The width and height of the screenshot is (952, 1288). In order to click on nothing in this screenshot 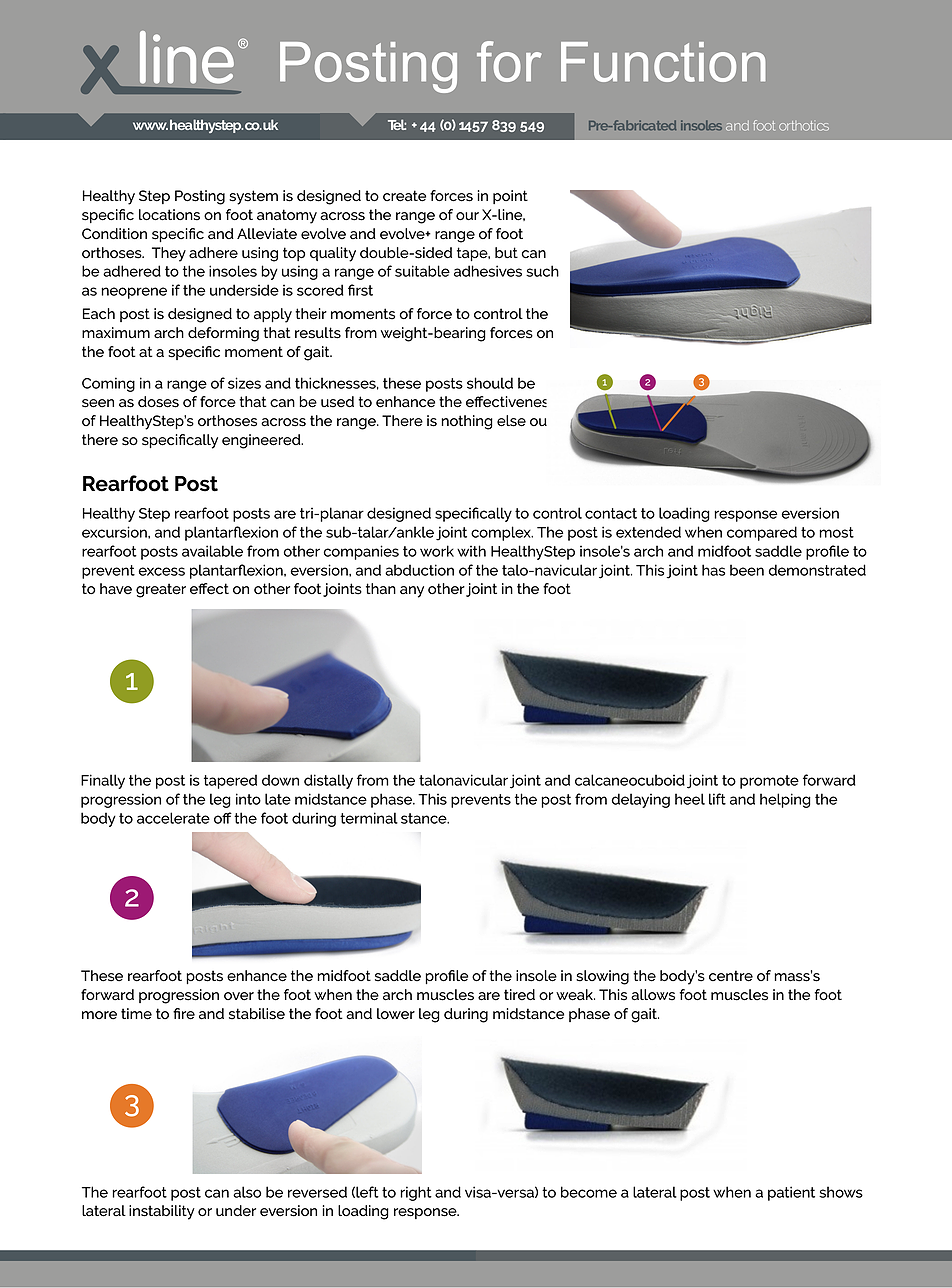, I will do `click(467, 422)`.
